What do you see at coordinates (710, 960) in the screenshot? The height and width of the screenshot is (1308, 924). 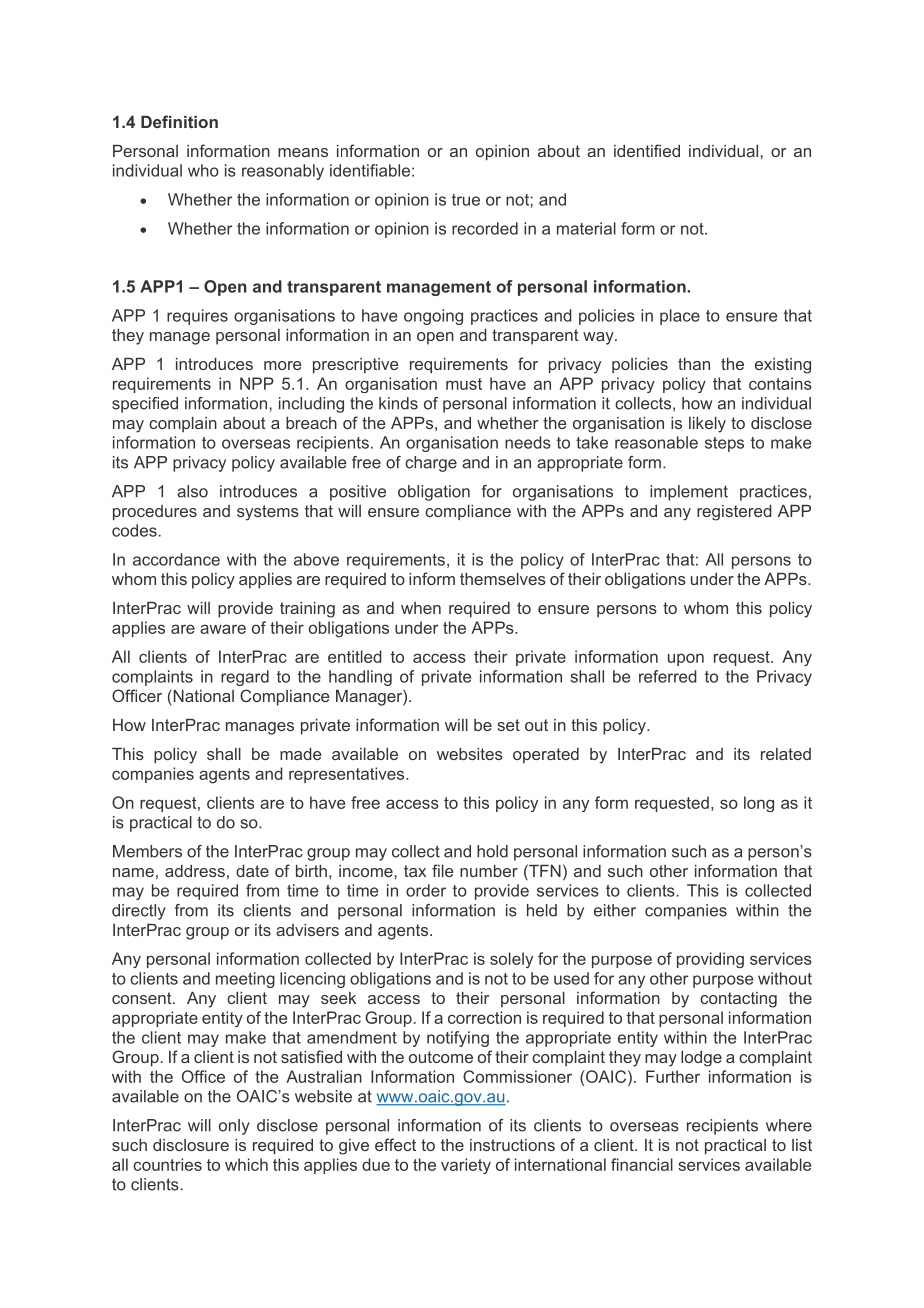 I see `providing` at bounding box center [710, 960].
